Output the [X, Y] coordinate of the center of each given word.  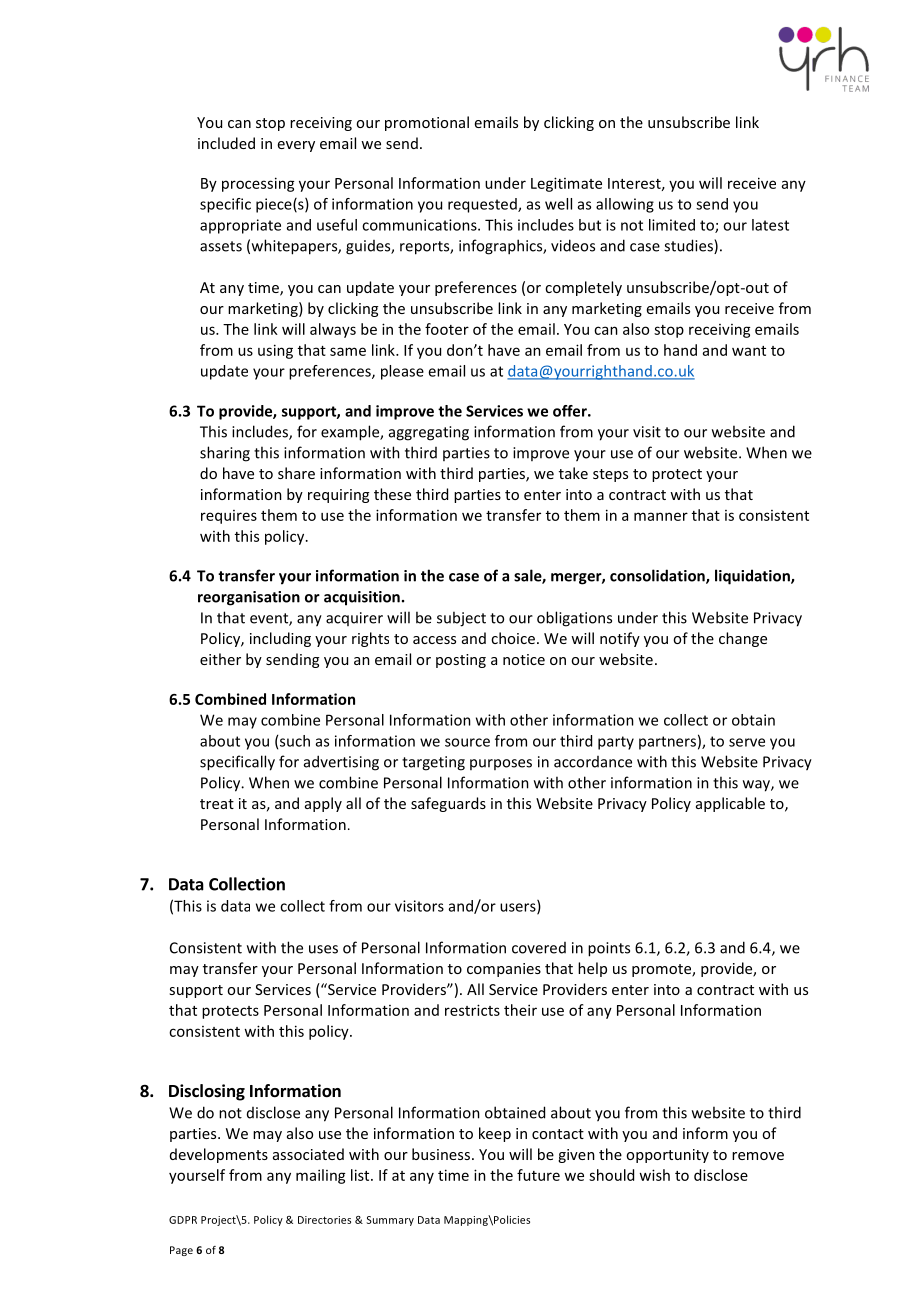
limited [672, 225]
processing [258, 184]
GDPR [183, 1220]
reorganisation [249, 598]
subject [461, 619]
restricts [472, 1010]
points [609, 949]
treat [217, 804]
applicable [730, 804]
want [749, 351]
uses [323, 949]
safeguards [448, 804]
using [275, 351]
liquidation [753, 577]
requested [483, 205]
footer [447, 329]
